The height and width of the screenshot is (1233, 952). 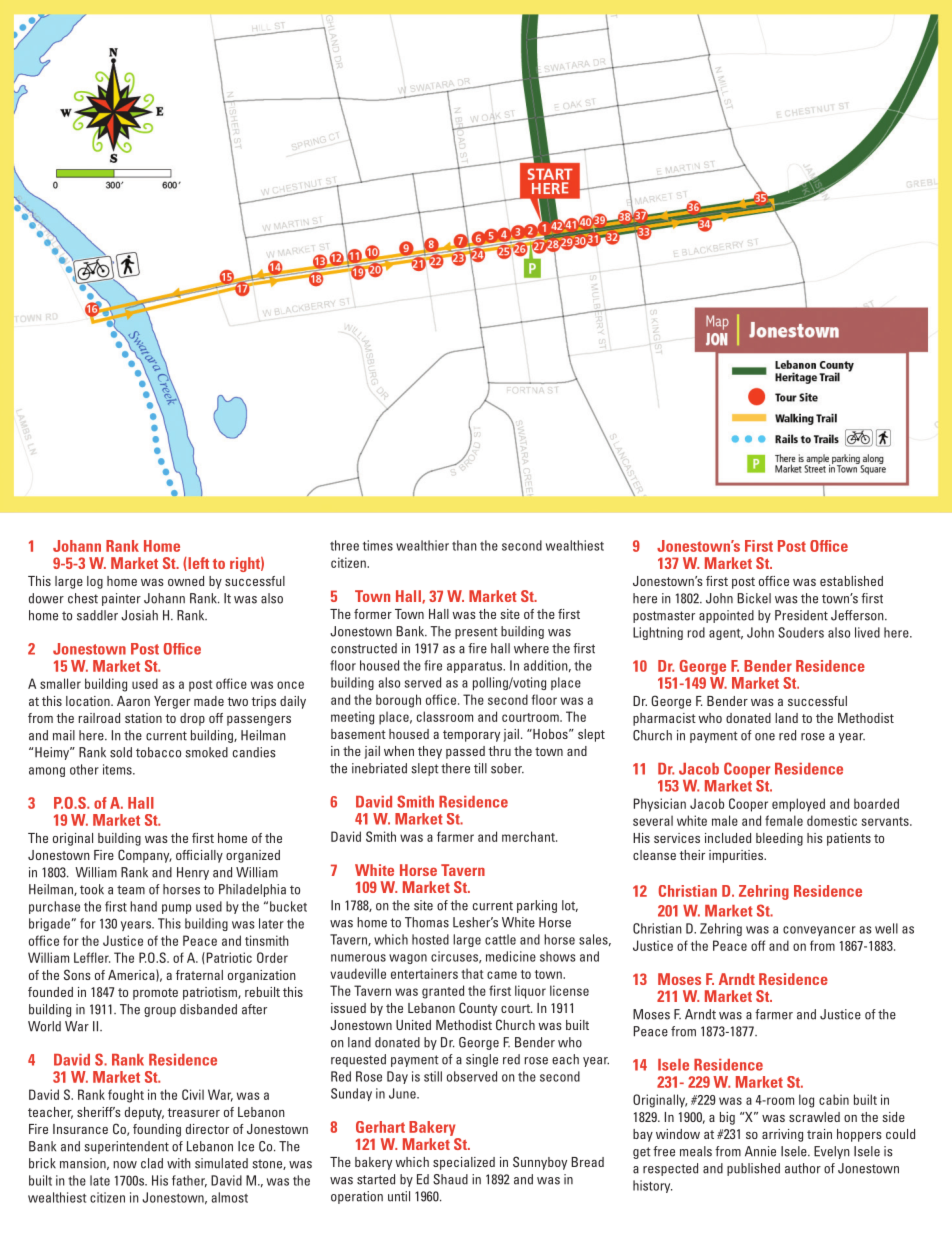 What do you see at coordinates (464, 545) in the screenshot?
I see `than` at bounding box center [464, 545].
